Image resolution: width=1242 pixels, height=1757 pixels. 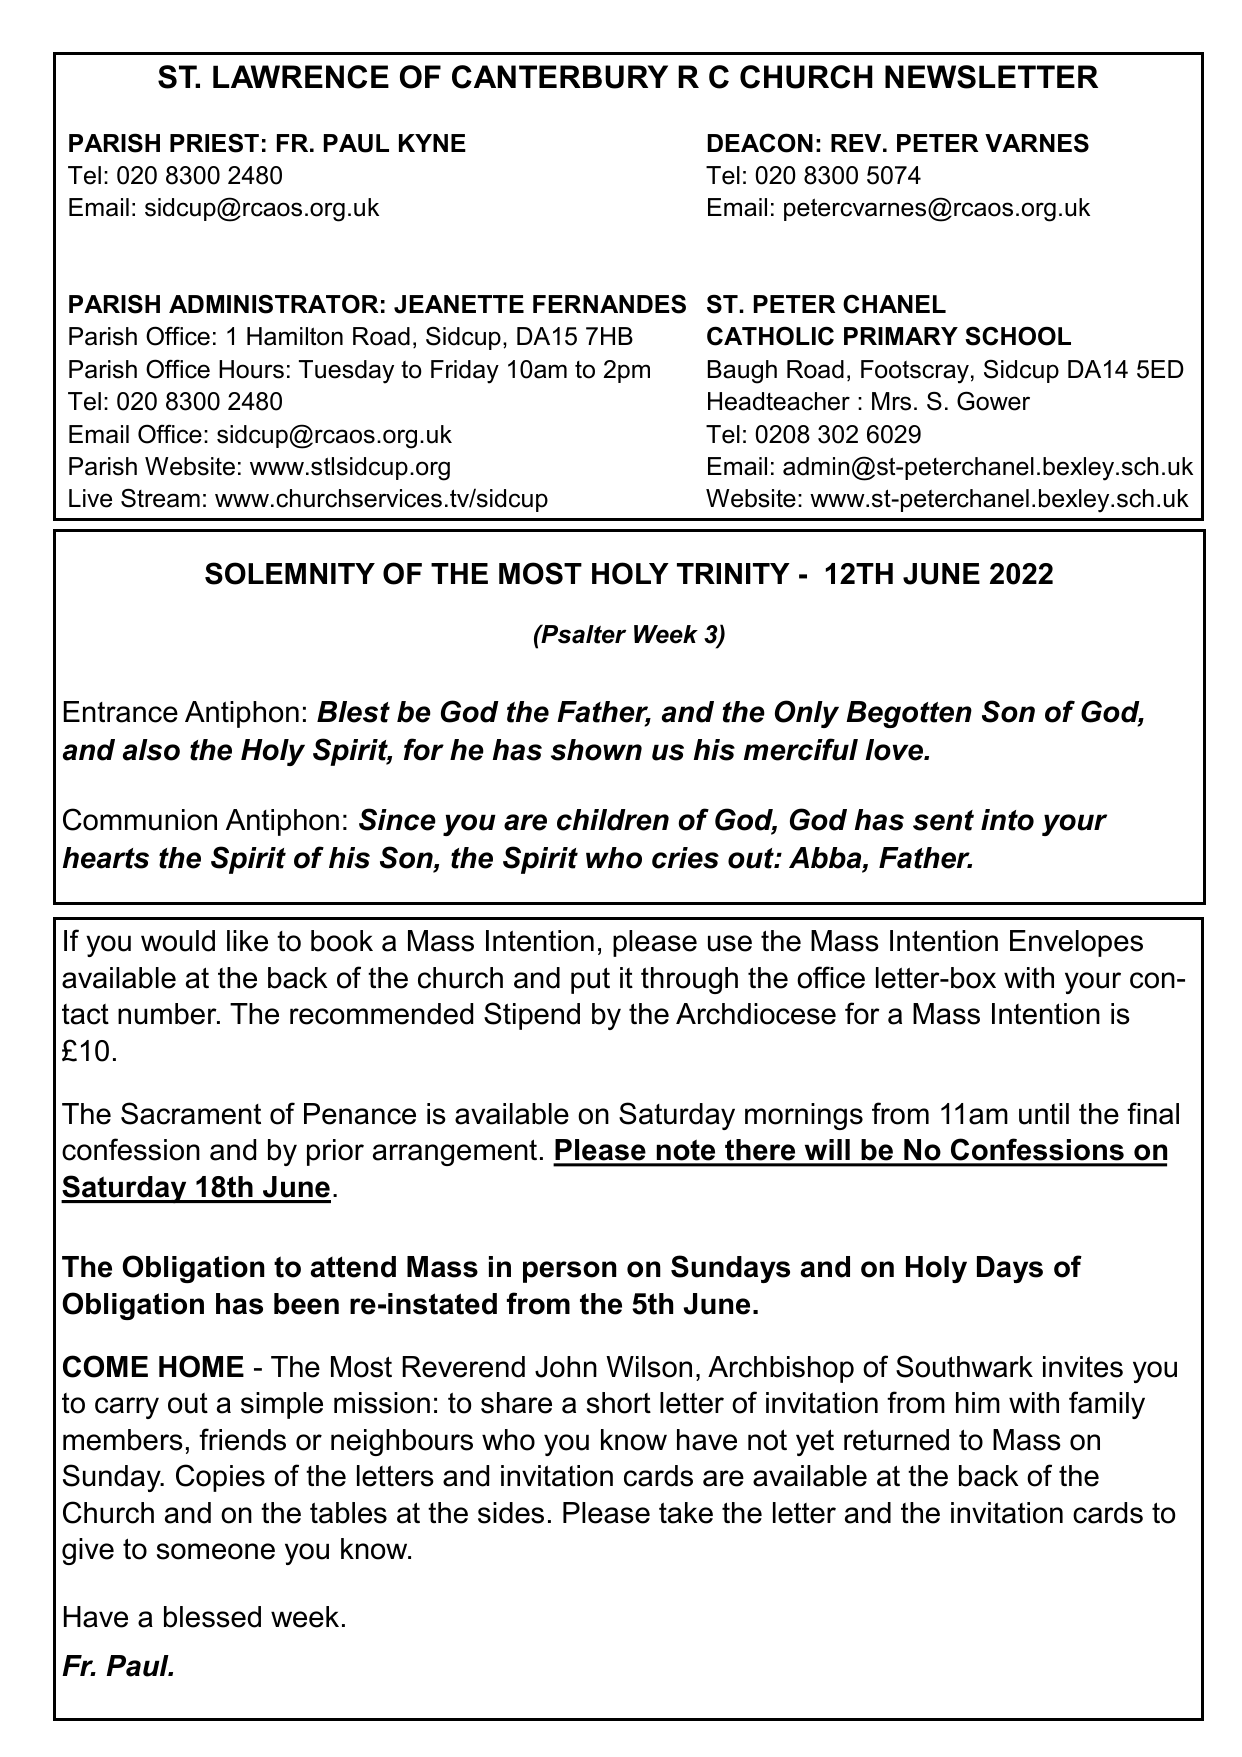 What do you see at coordinates (560, 77) in the screenshot?
I see `CANTERBURY` at bounding box center [560, 77].
